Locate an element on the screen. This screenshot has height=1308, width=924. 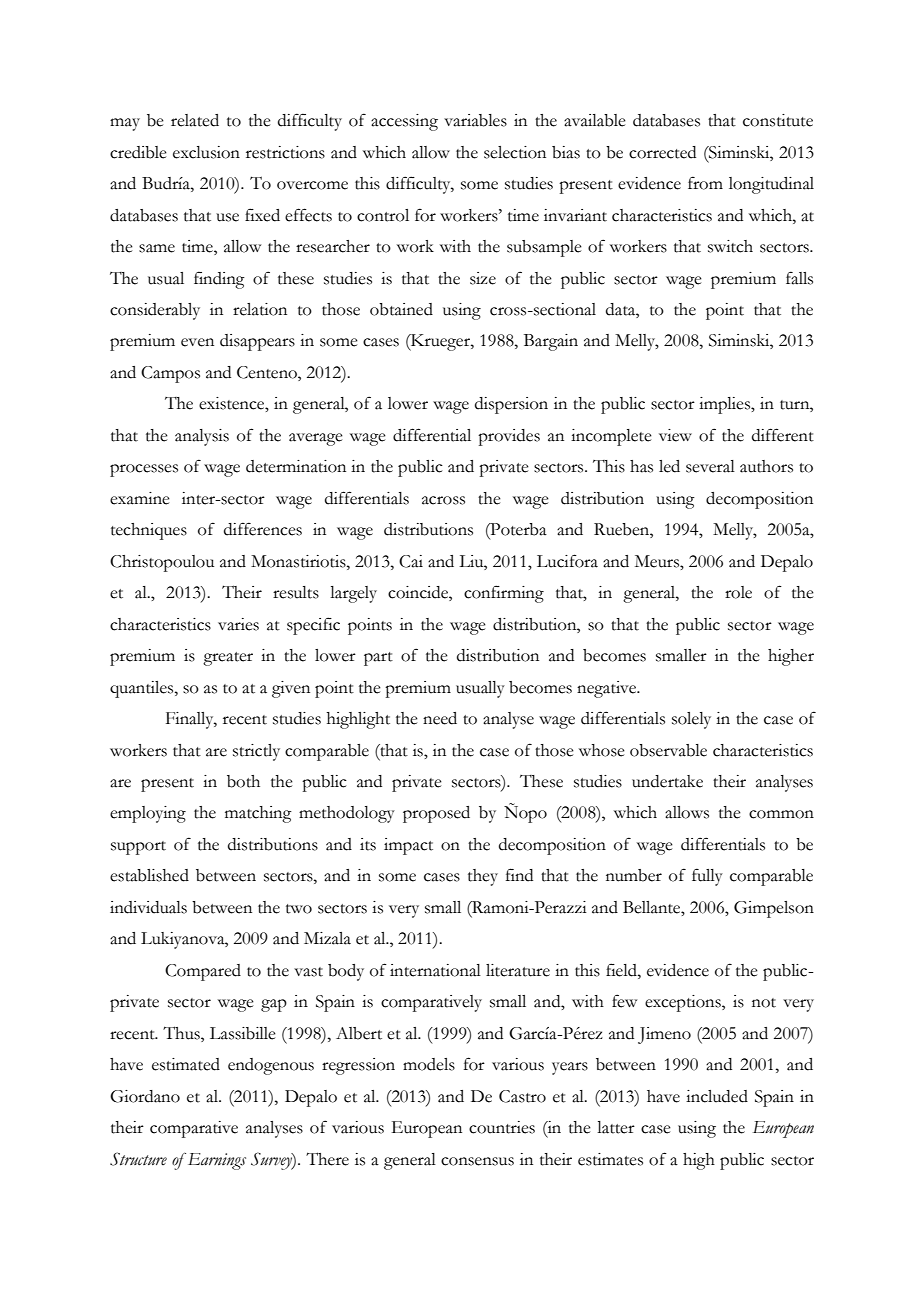
several is located at coordinates (710, 466).
